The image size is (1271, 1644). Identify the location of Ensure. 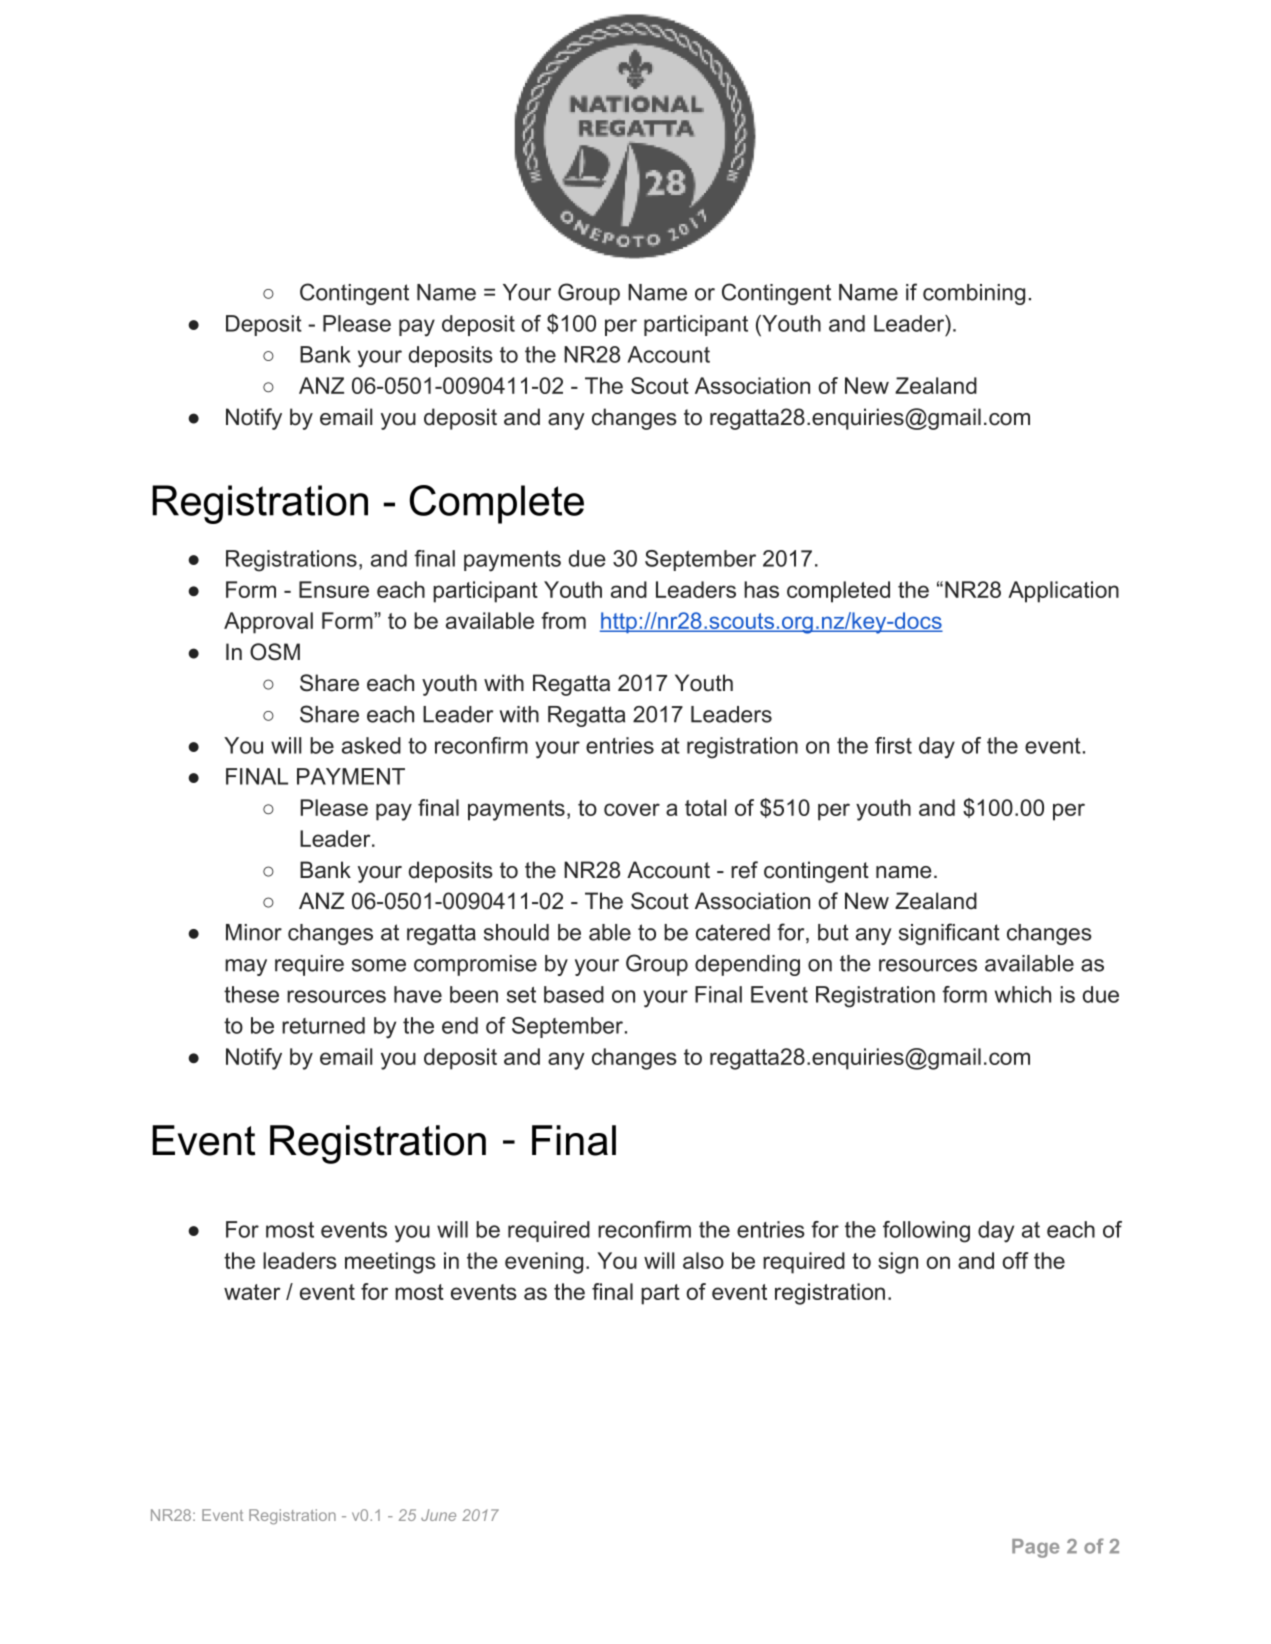
(334, 589).
